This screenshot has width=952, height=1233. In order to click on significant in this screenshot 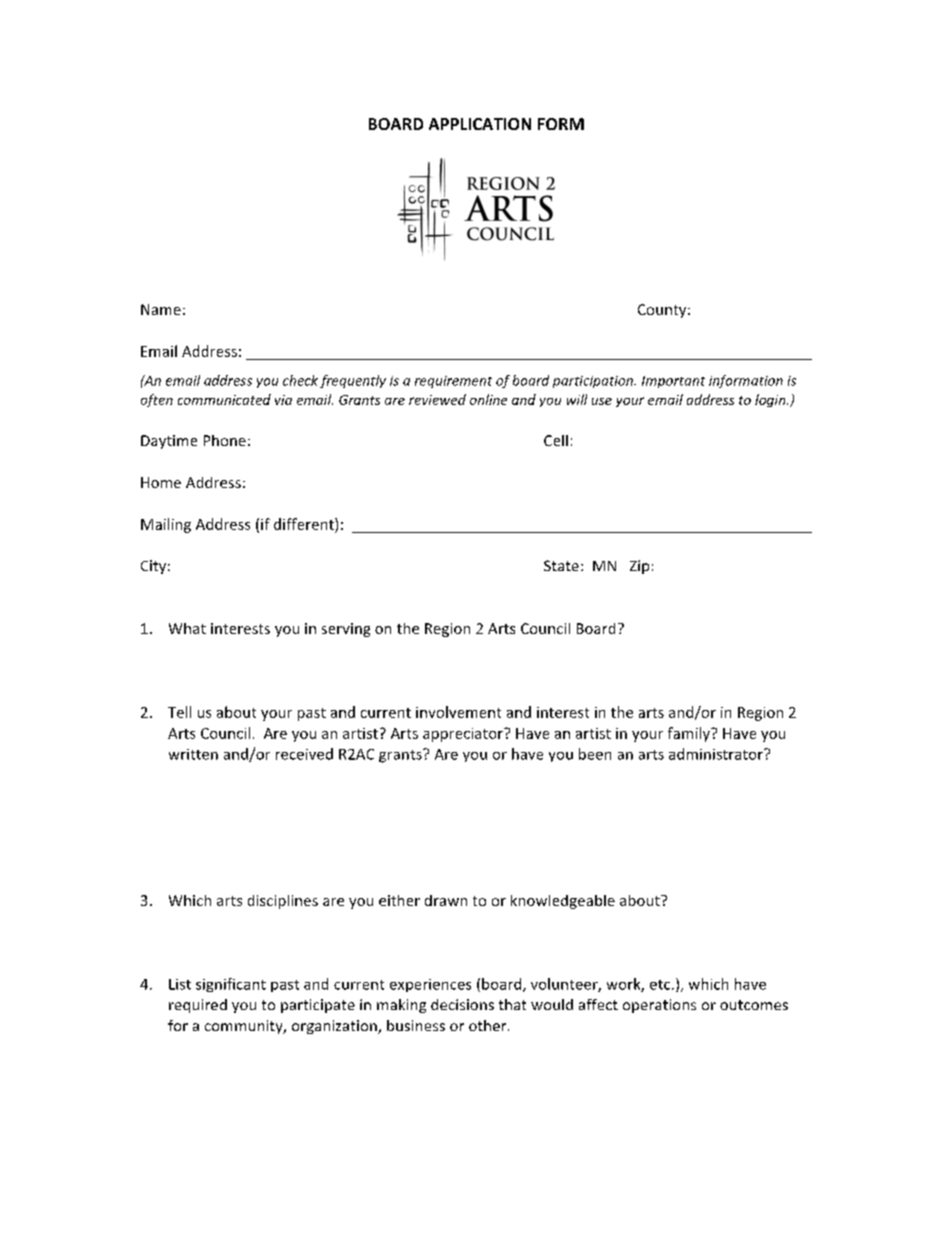, I will do `click(231, 985)`.
